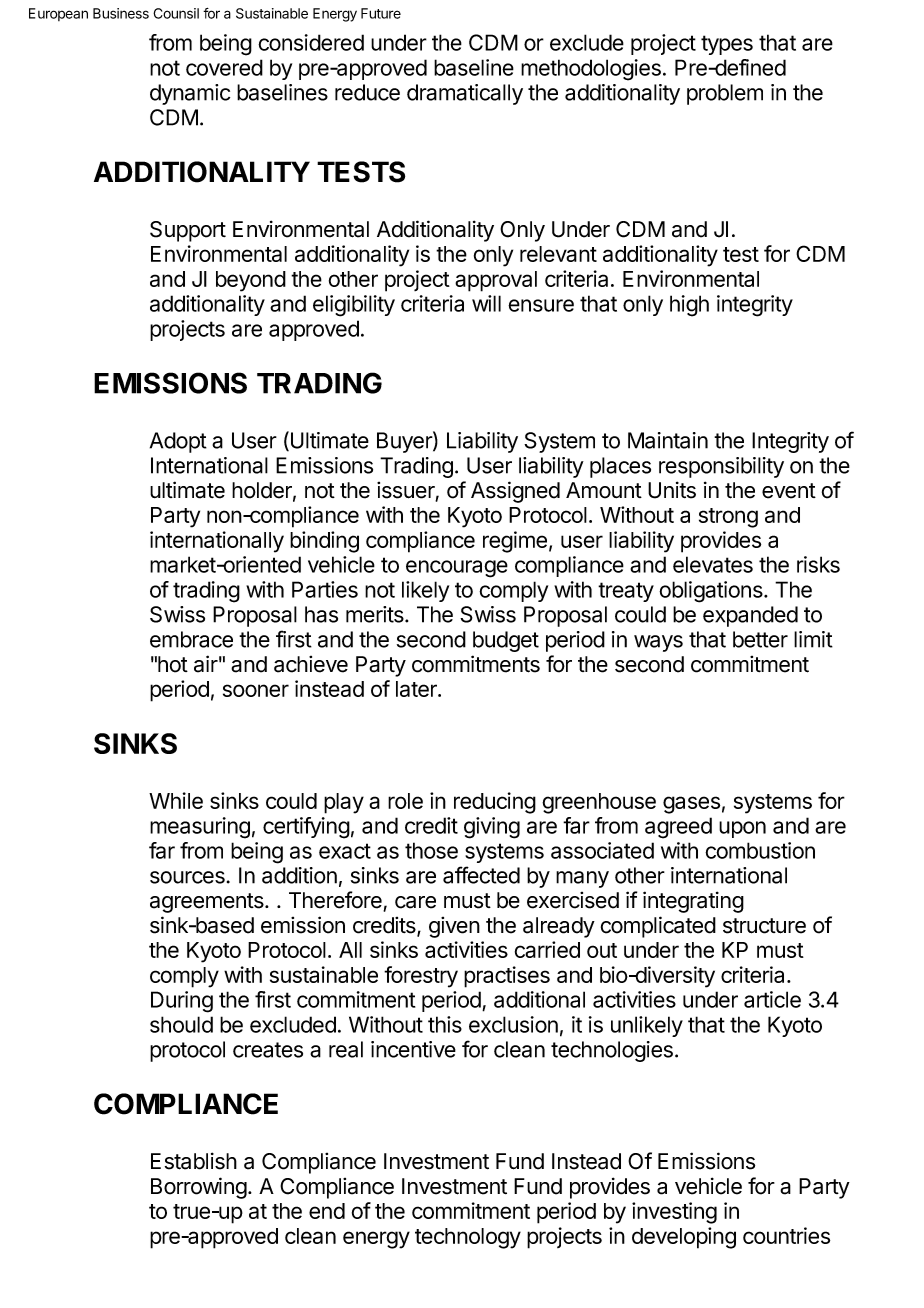  I want to click on expanded, so click(750, 616).
